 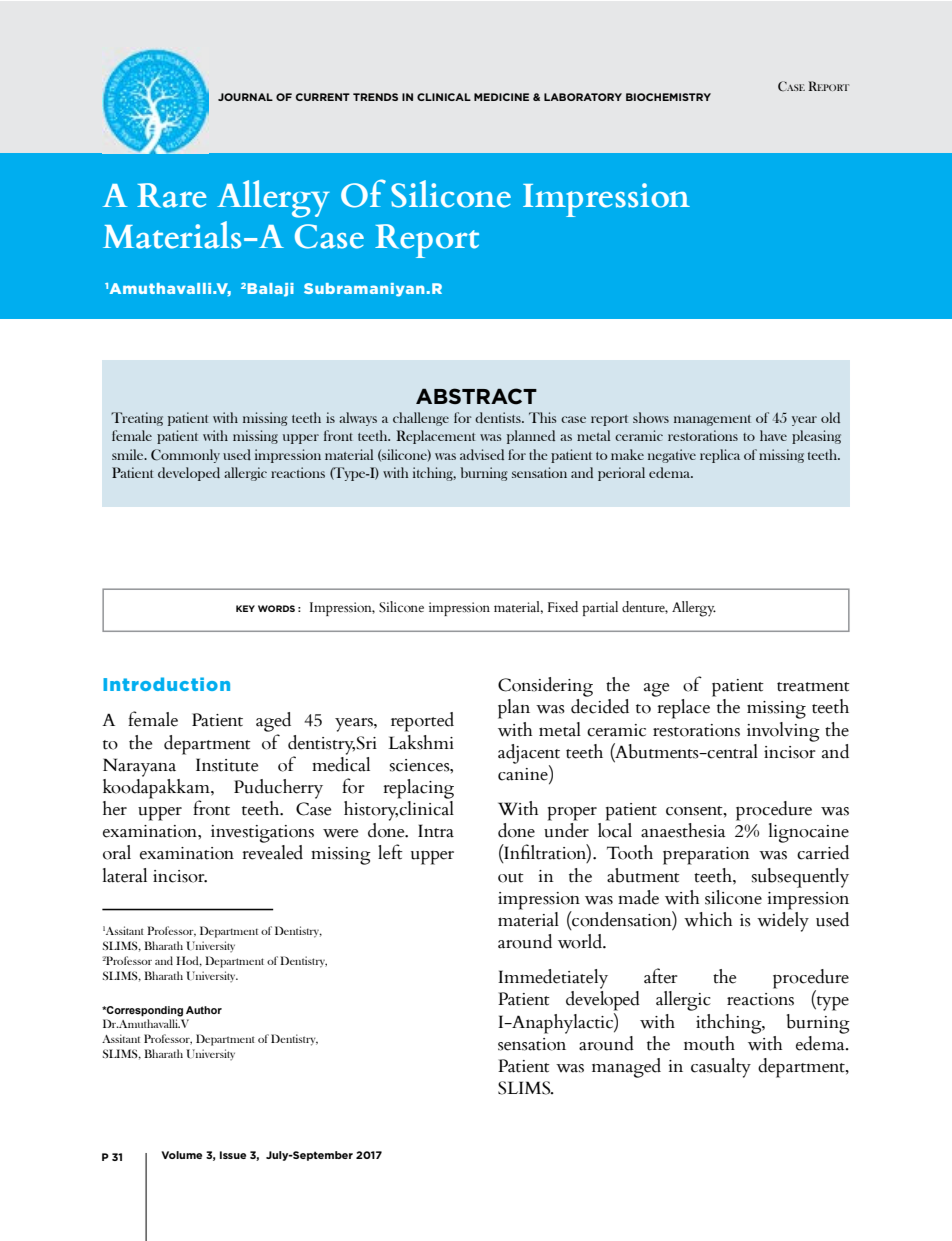 I want to click on Journal, so click(x=245, y=97).
